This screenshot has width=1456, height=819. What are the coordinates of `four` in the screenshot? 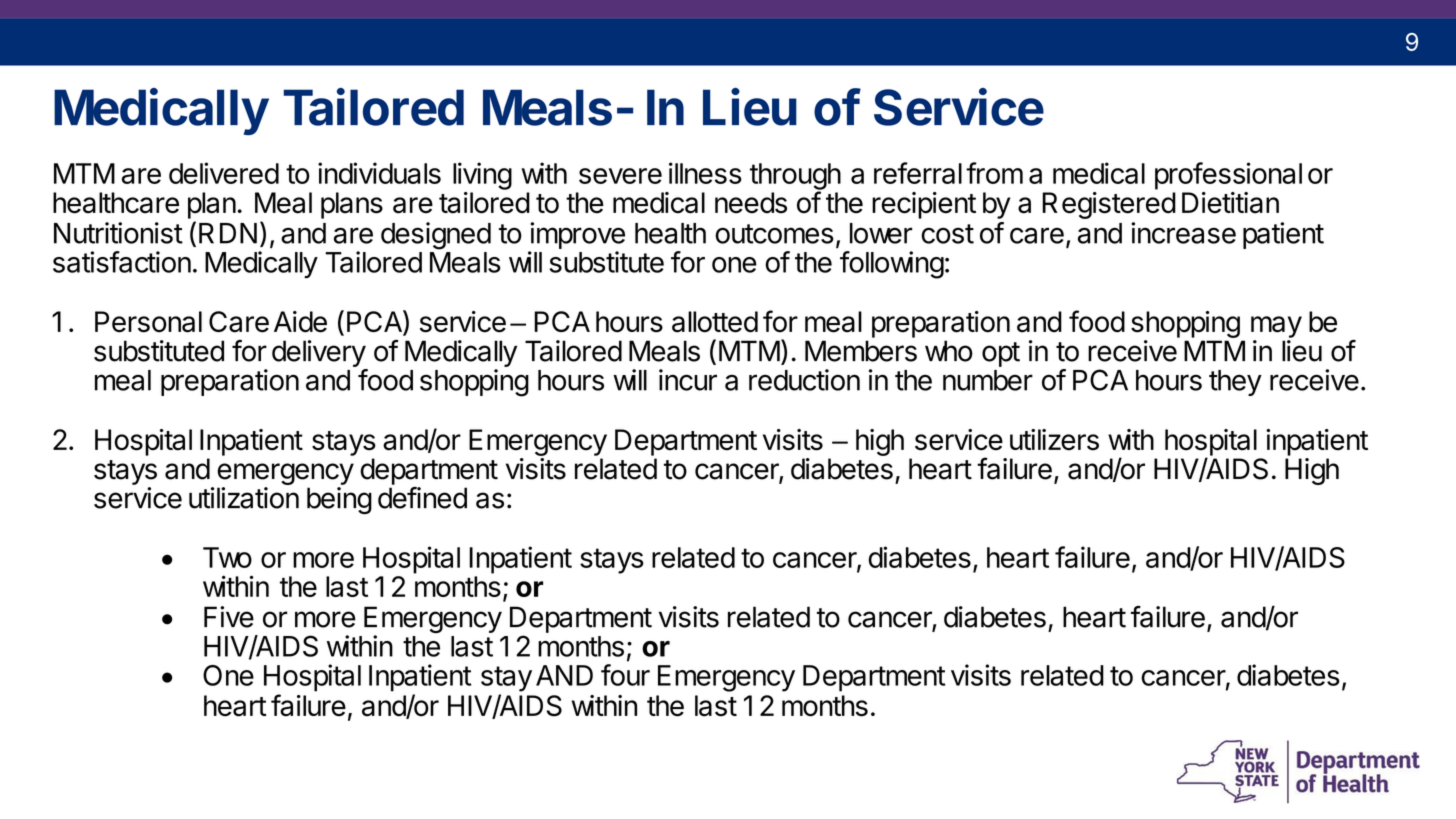 It's located at (625, 675).
